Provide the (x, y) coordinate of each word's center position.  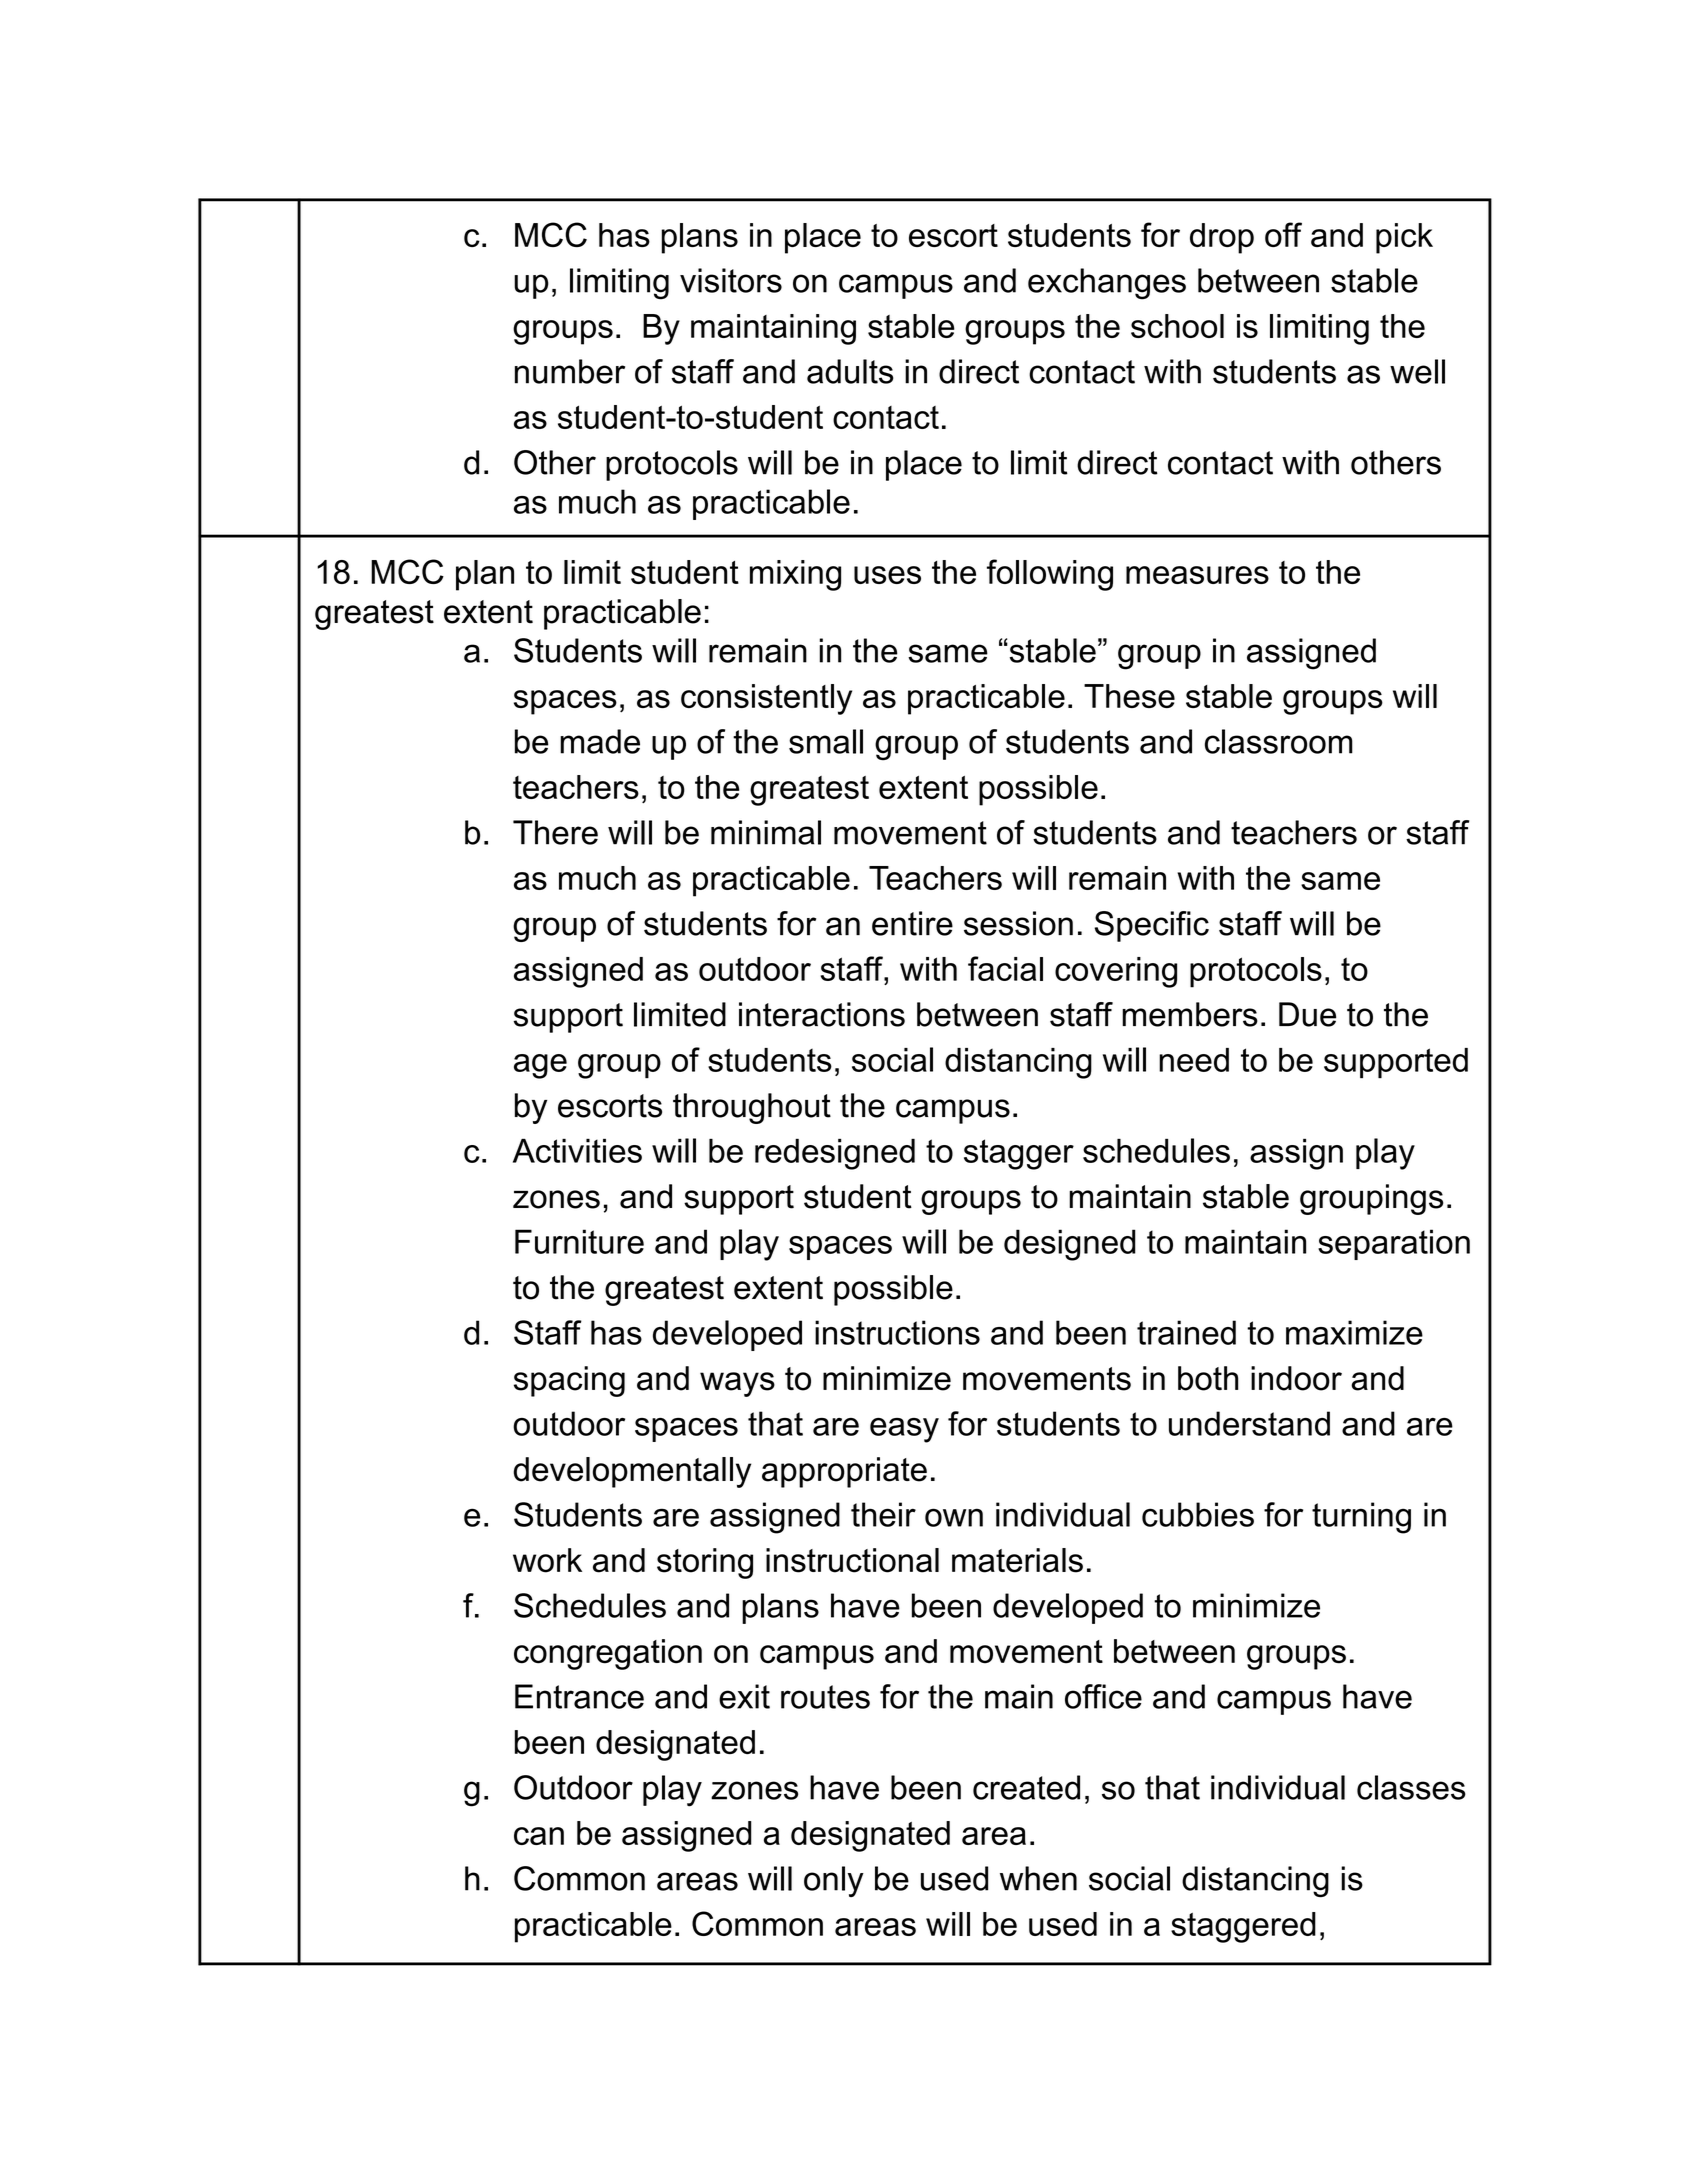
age (540, 1066)
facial (1005, 968)
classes (1411, 1787)
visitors (731, 280)
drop (1222, 238)
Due (1307, 1014)
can (539, 1836)
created (1026, 1787)
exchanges (1107, 284)
